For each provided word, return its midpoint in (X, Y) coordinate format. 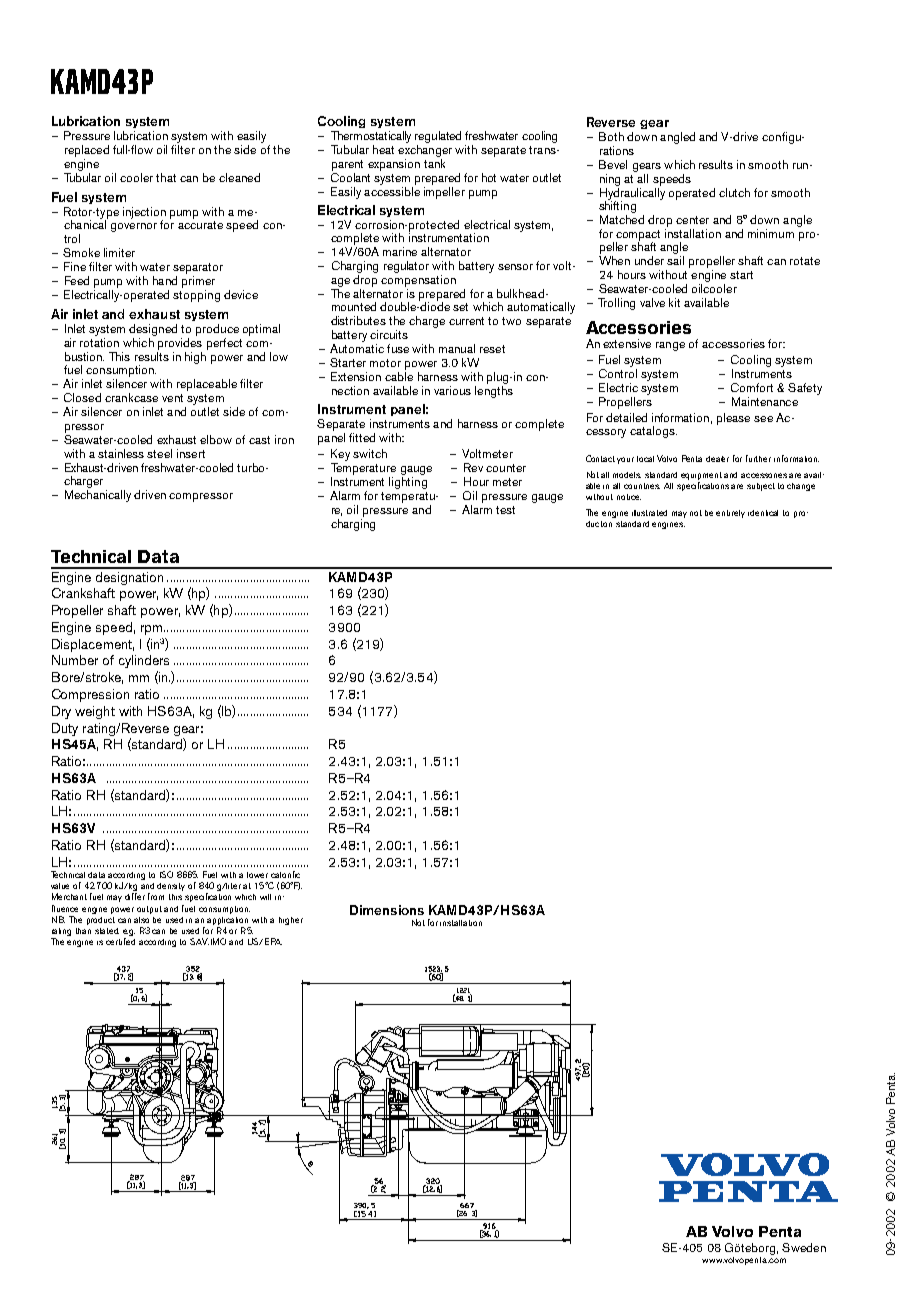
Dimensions (387, 910)
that (166, 177)
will (265, 897)
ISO (166, 874)
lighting (408, 481)
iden (756, 513)
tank (434, 162)
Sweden (804, 1247)
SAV (199, 941)
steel (159, 453)
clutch (734, 192)
